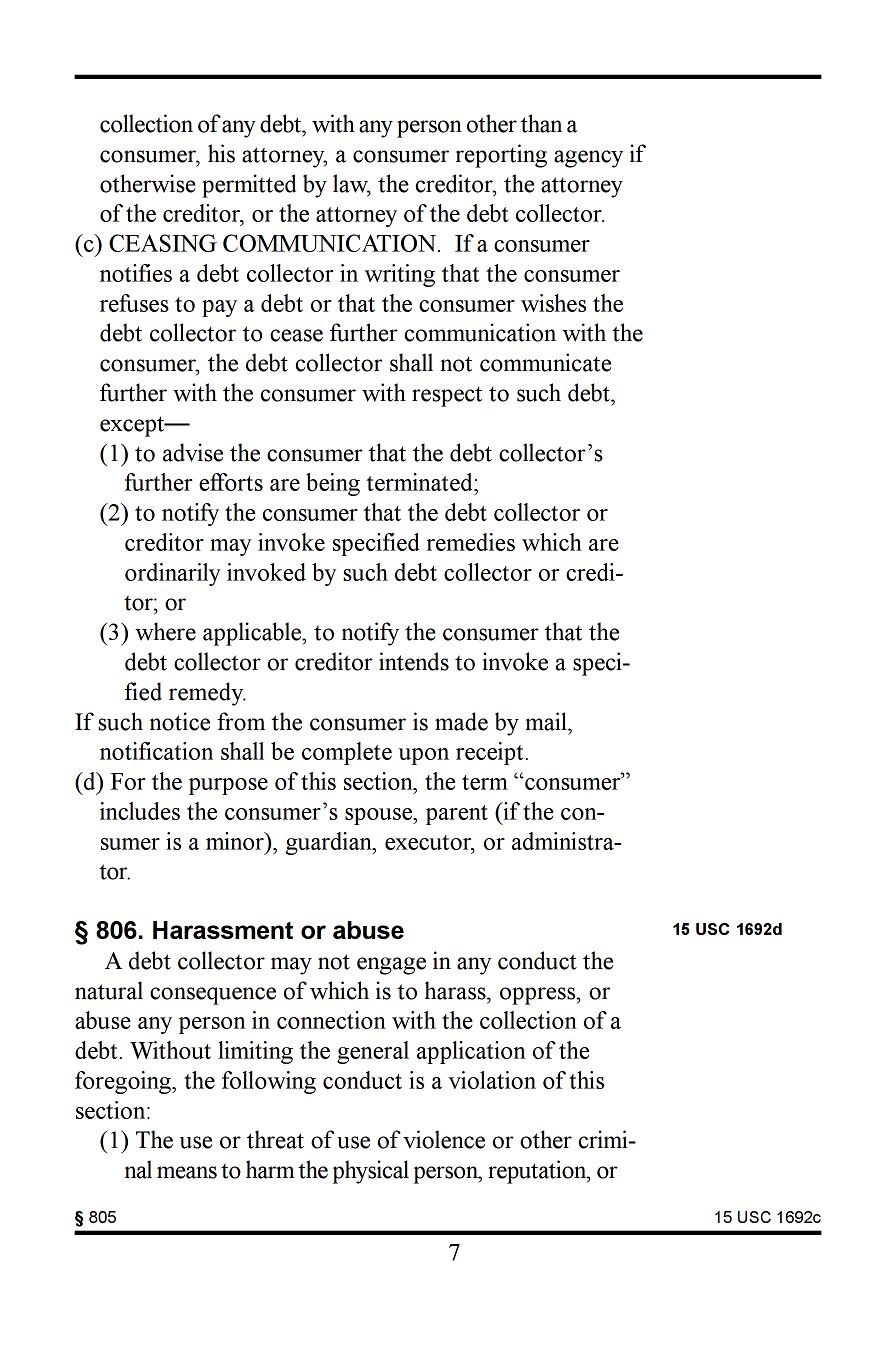 This image has width=896, height=1345. What do you see at coordinates (414, 661) in the image?
I see `intends` at bounding box center [414, 661].
